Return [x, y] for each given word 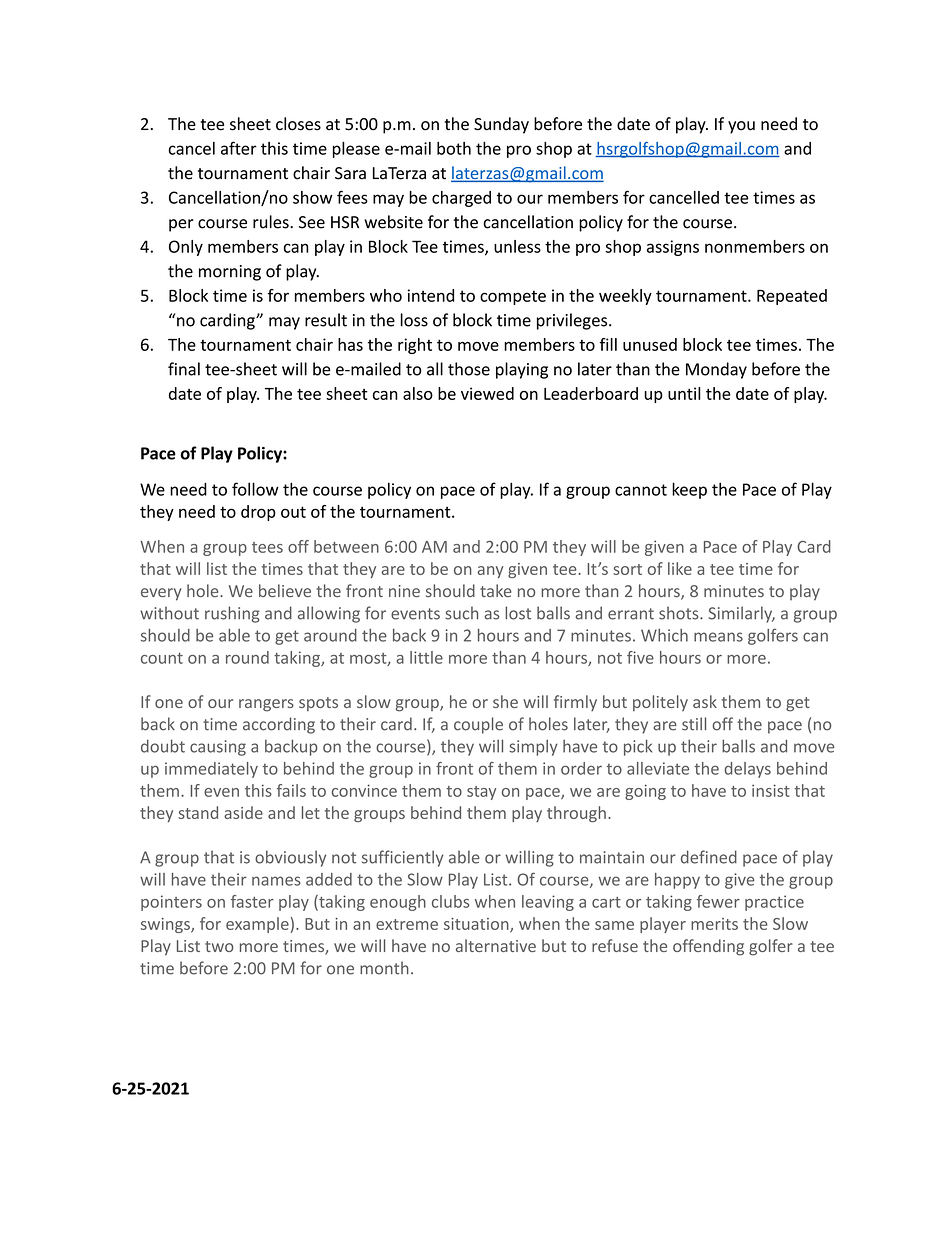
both [454, 148]
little [426, 657]
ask [705, 701]
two [219, 946]
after [239, 148]
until [684, 393]
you [741, 127]
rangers [266, 705]
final [184, 369]
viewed [487, 393]
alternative [496, 945]
